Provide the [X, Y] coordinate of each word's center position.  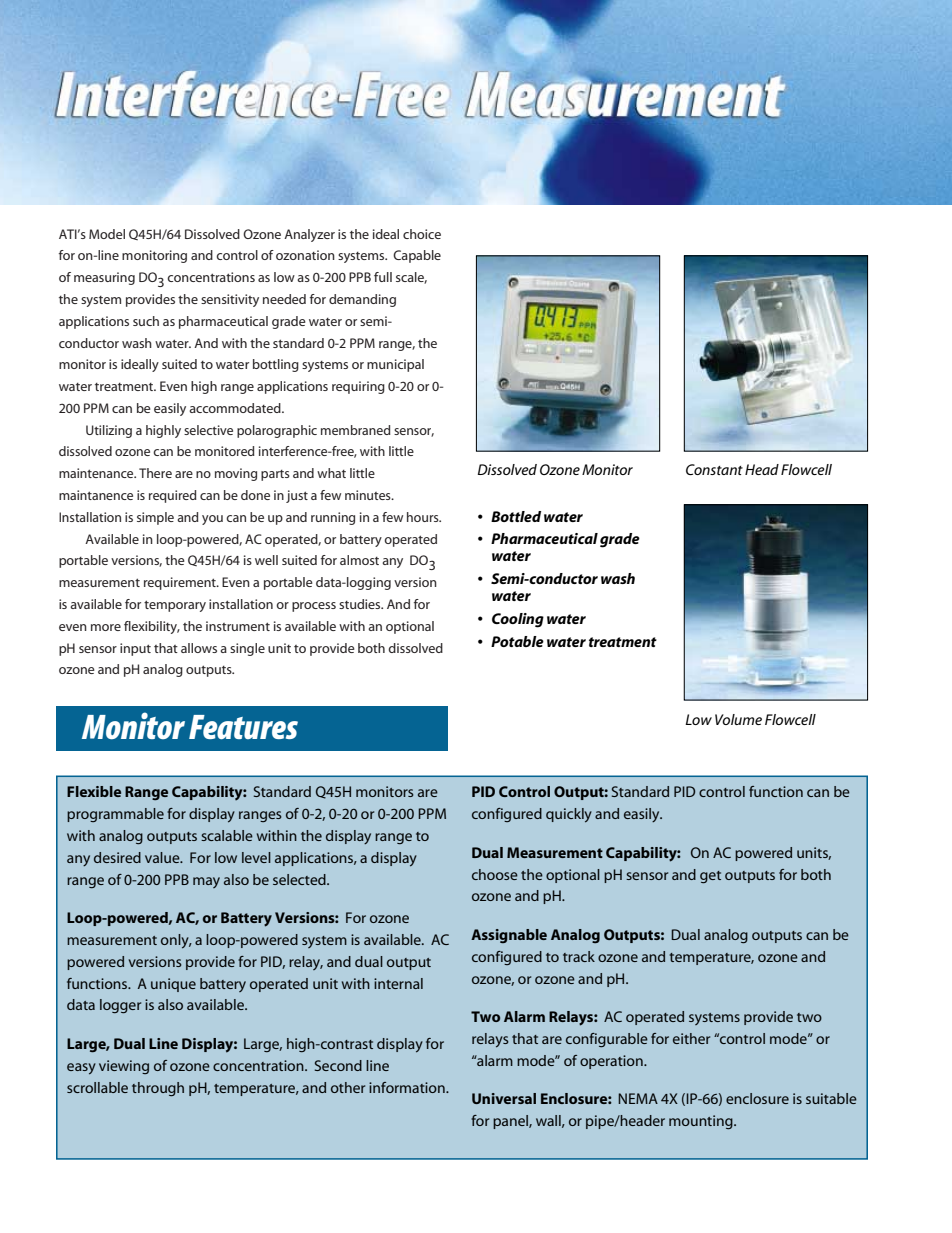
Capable [417, 256]
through [158, 1089]
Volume [738, 719]
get [710, 877]
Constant [714, 469]
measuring [104, 278]
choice [422, 234]
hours [424, 517]
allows [199, 648]
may [206, 882]
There [155, 473]
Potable [517, 641]
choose [495, 874]
